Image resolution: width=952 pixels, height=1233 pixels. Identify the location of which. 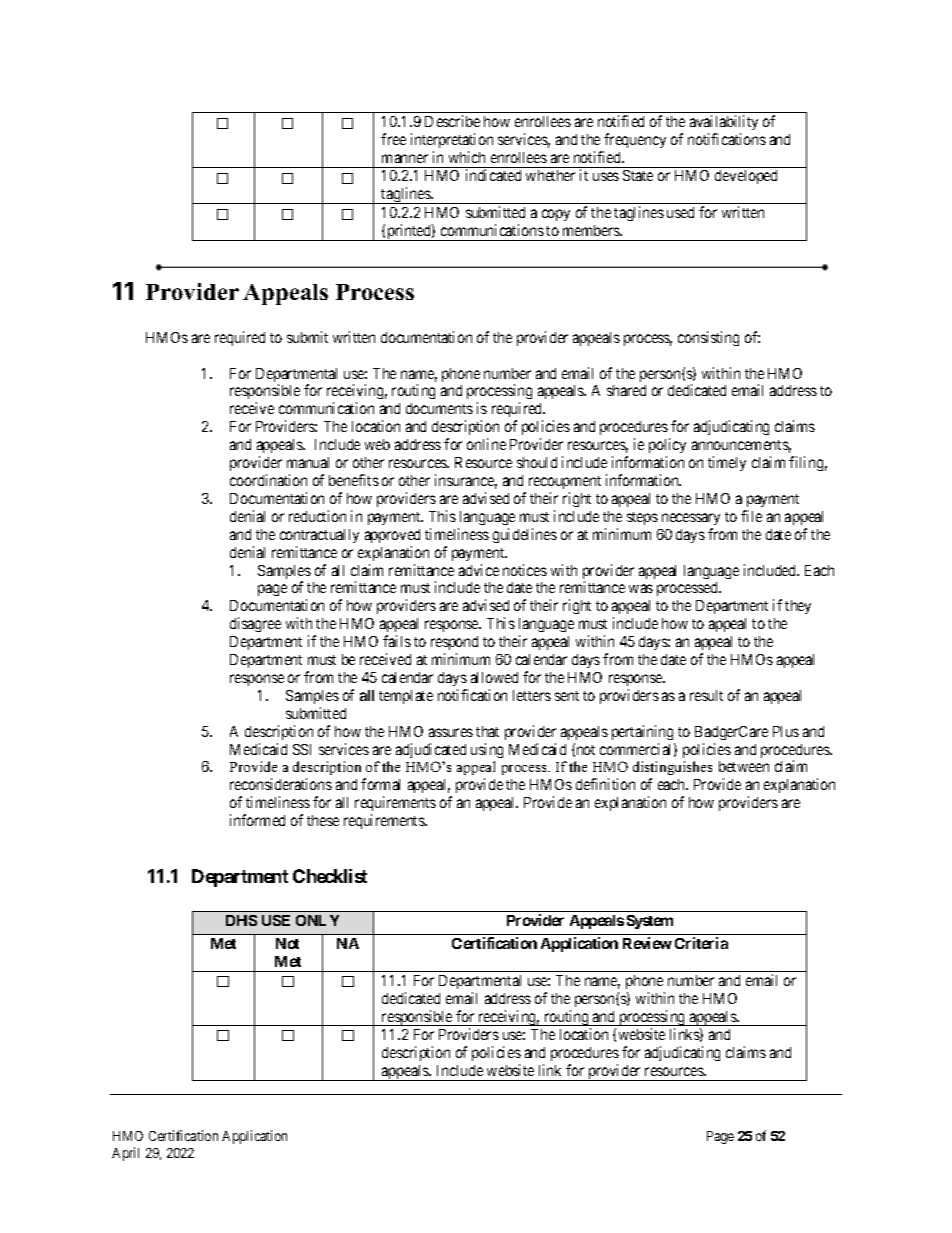
(467, 157).
